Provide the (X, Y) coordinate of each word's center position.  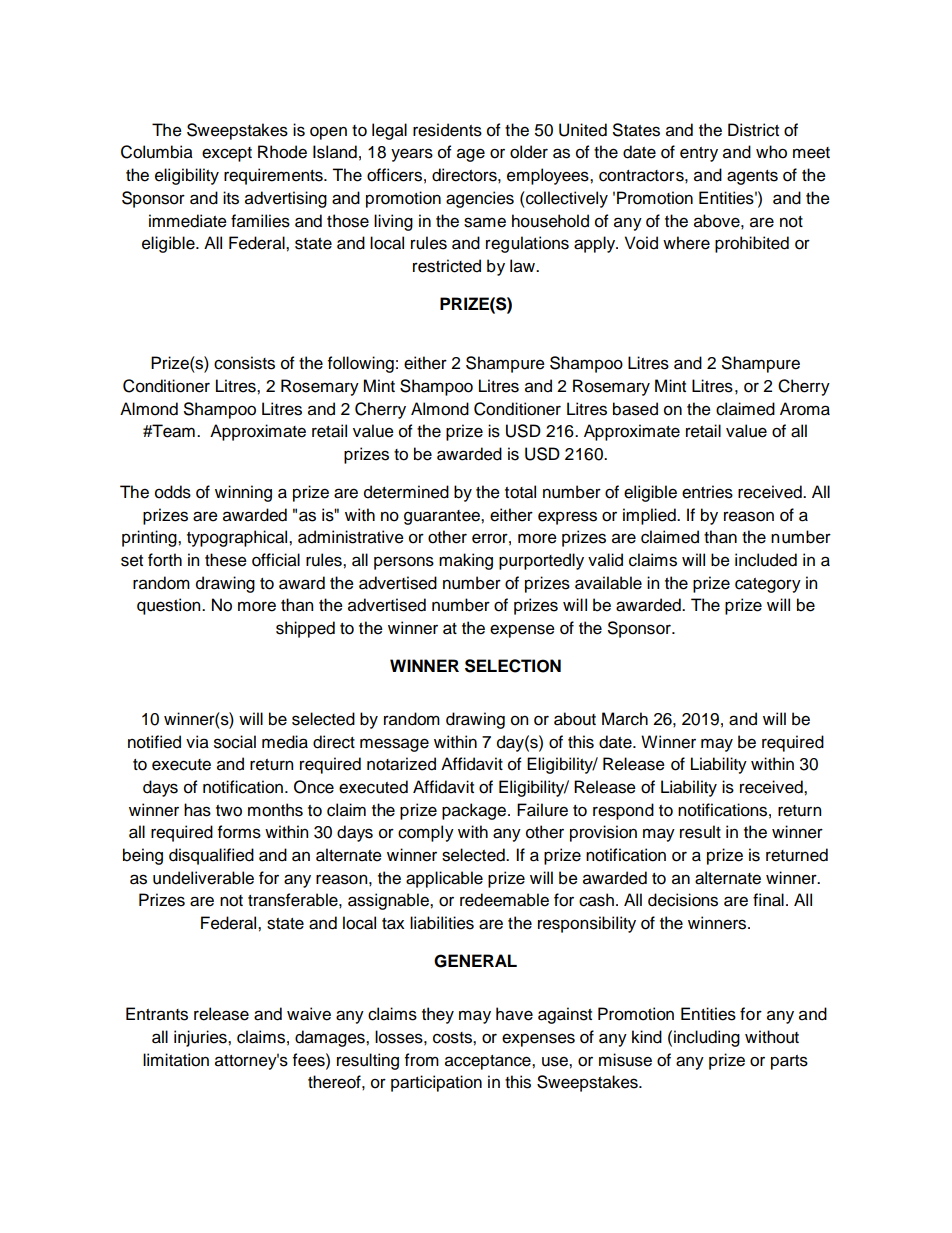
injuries (201, 1038)
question (170, 606)
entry (699, 154)
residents (447, 130)
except (227, 154)
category (768, 585)
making (466, 561)
